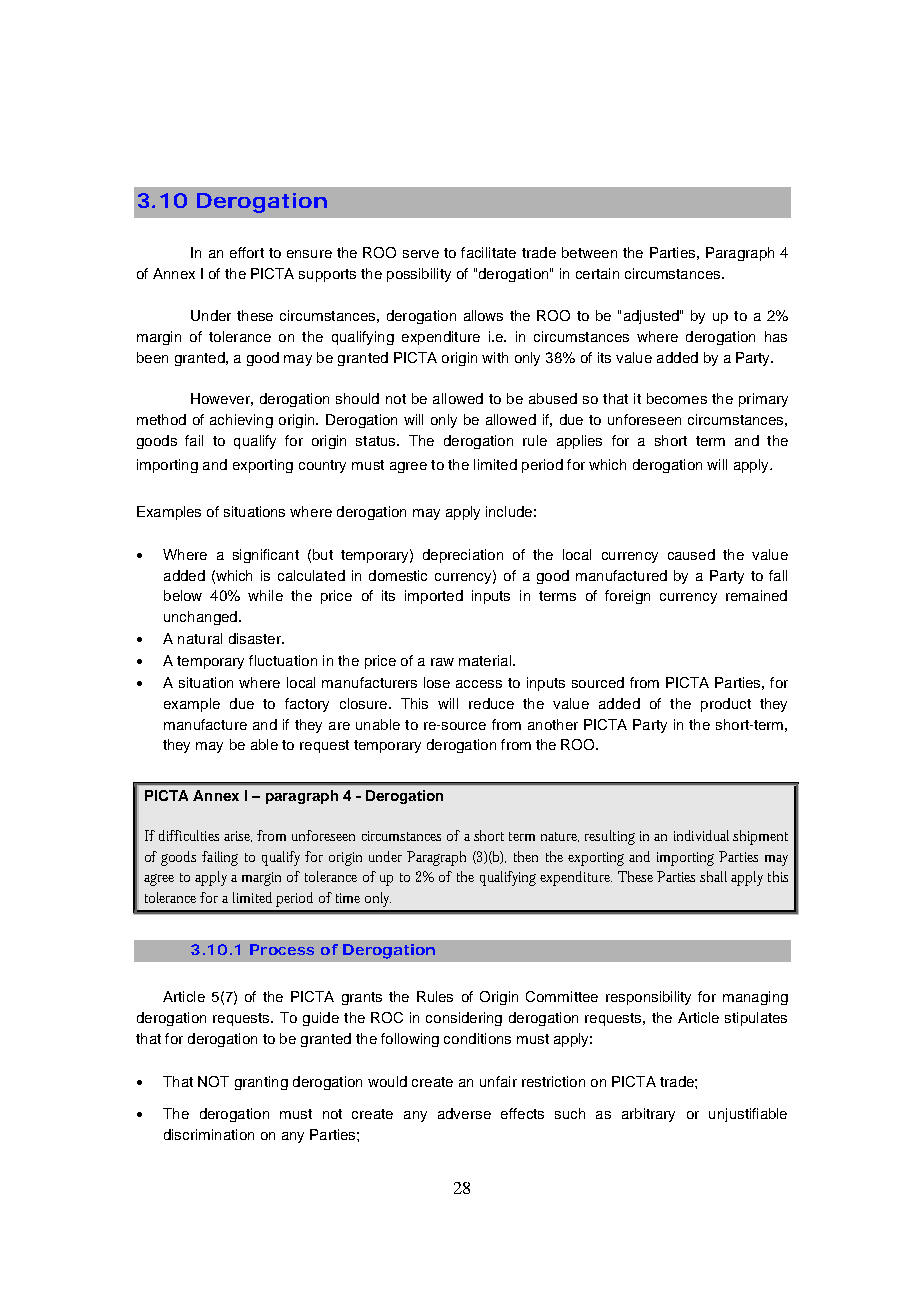  Describe the element at coordinates (266, 556) in the screenshot. I see `significant` at that location.
